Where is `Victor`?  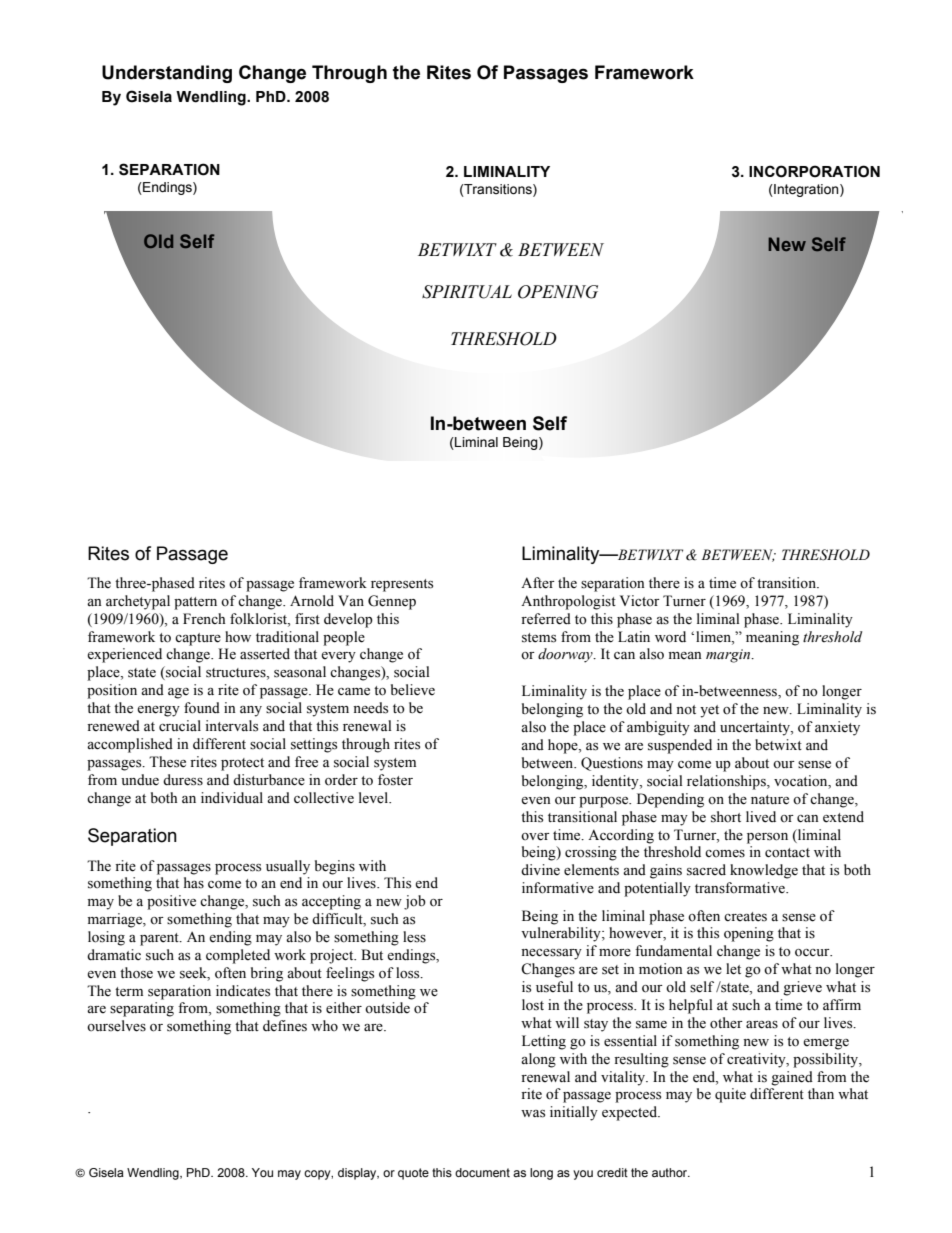 Victor is located at coordinates (640, 600).
